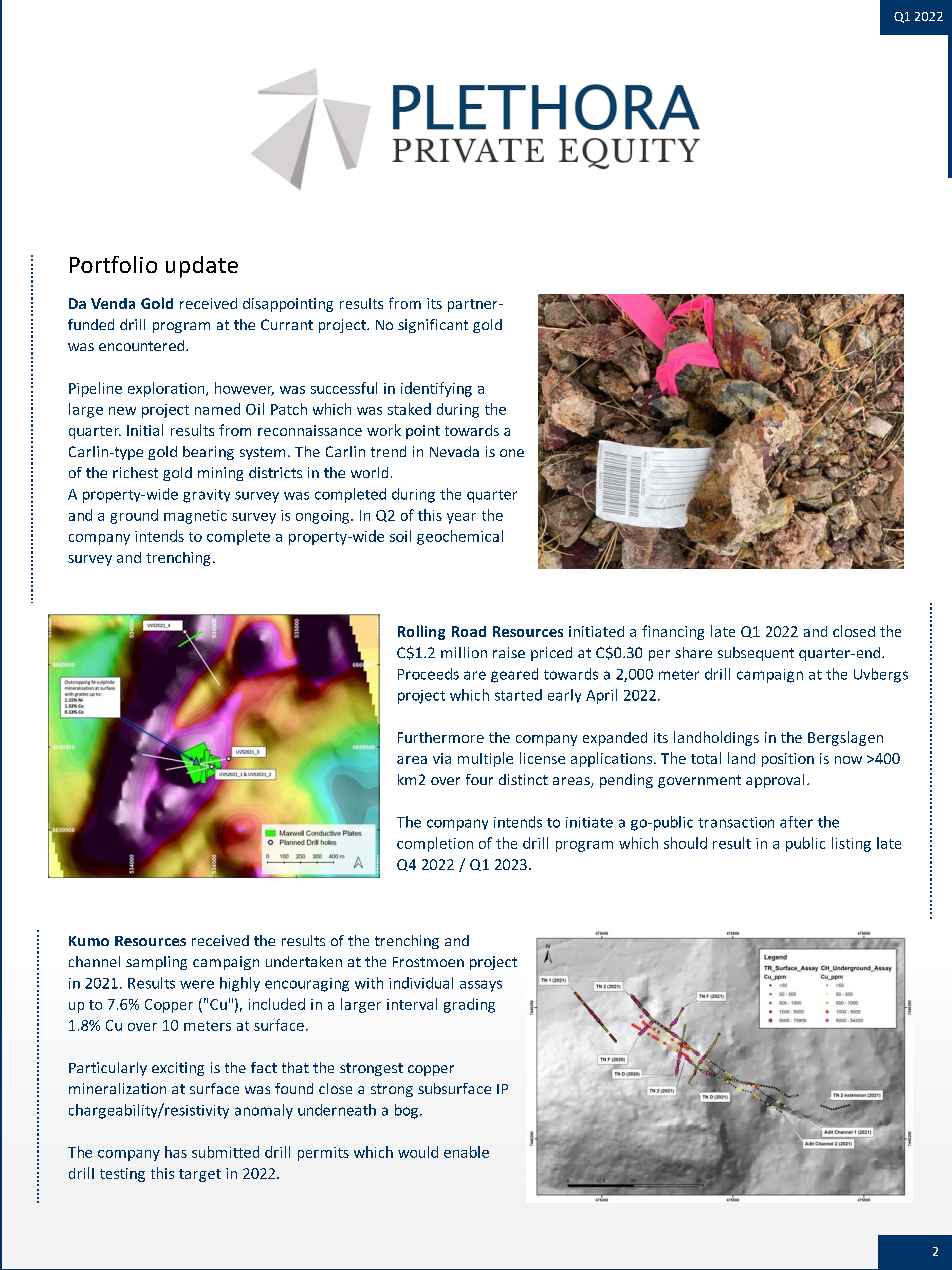 Image resolution: width=952 pixels, height=1270 pixels. I want to click on significant, so click(433, 326).
